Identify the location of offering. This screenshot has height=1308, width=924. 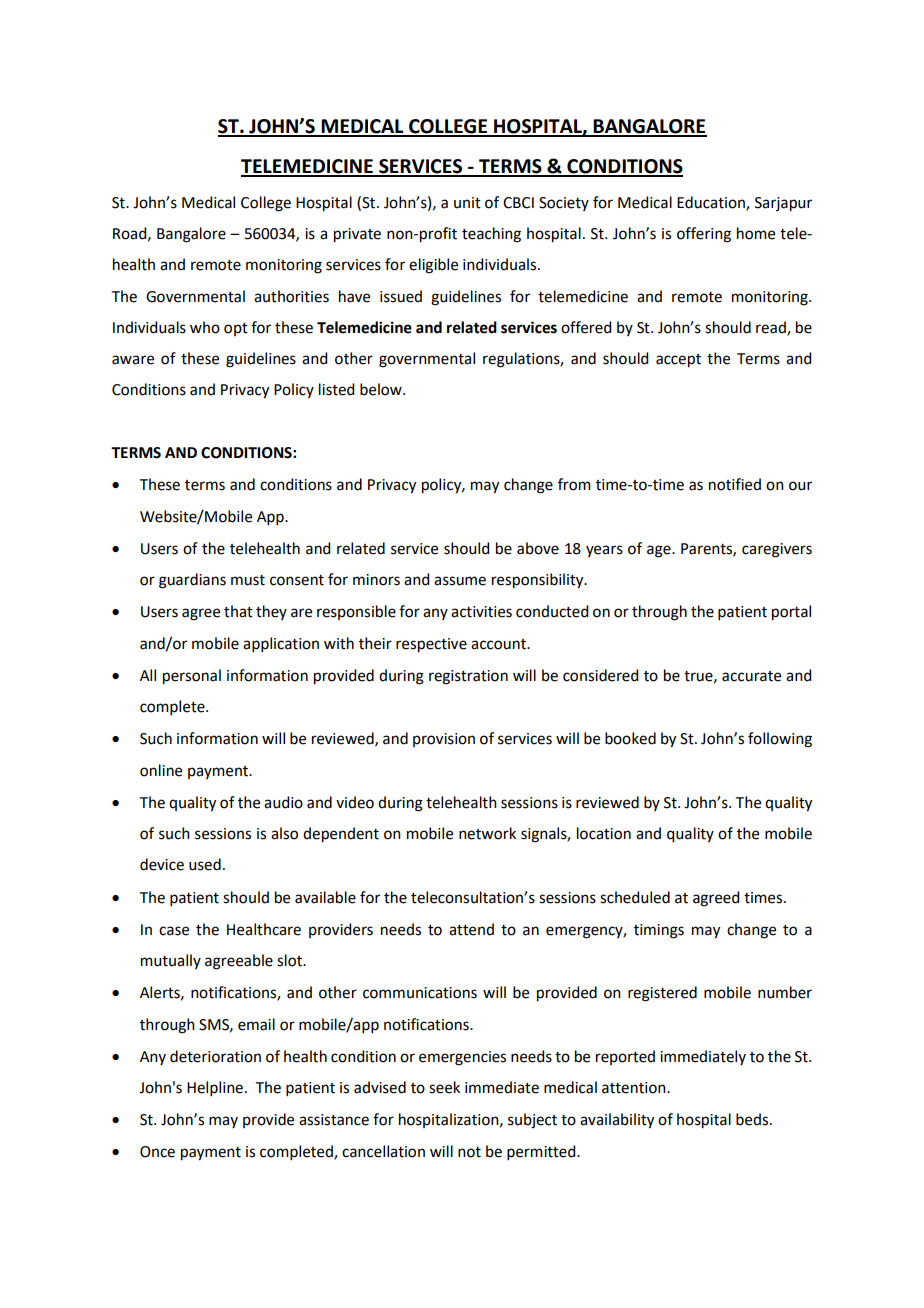
(704, 235).
